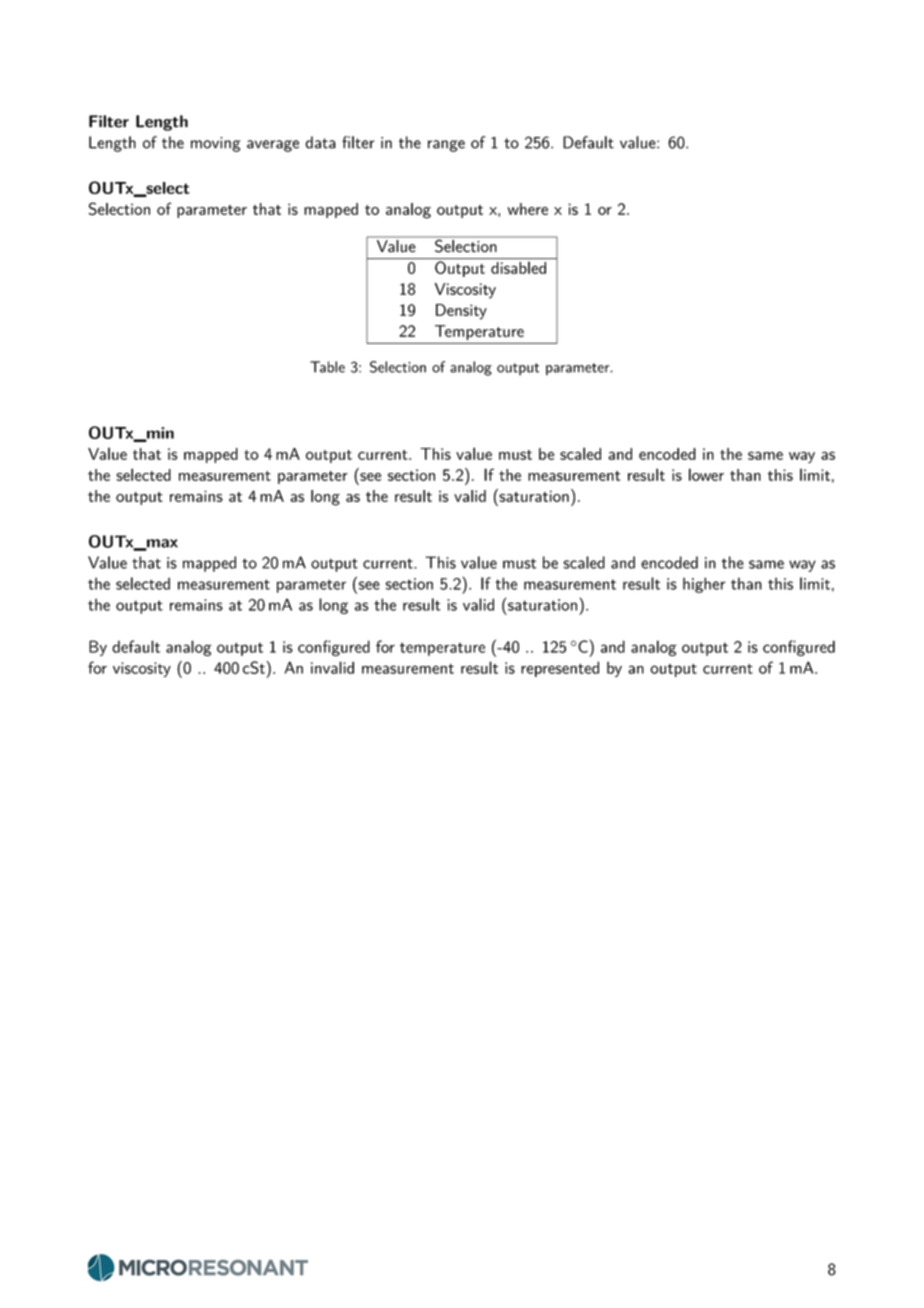 The width and height of the document is (924, 1308). Describe the element at coordinates (704, 585) in the document. I see `higher` at that location.
